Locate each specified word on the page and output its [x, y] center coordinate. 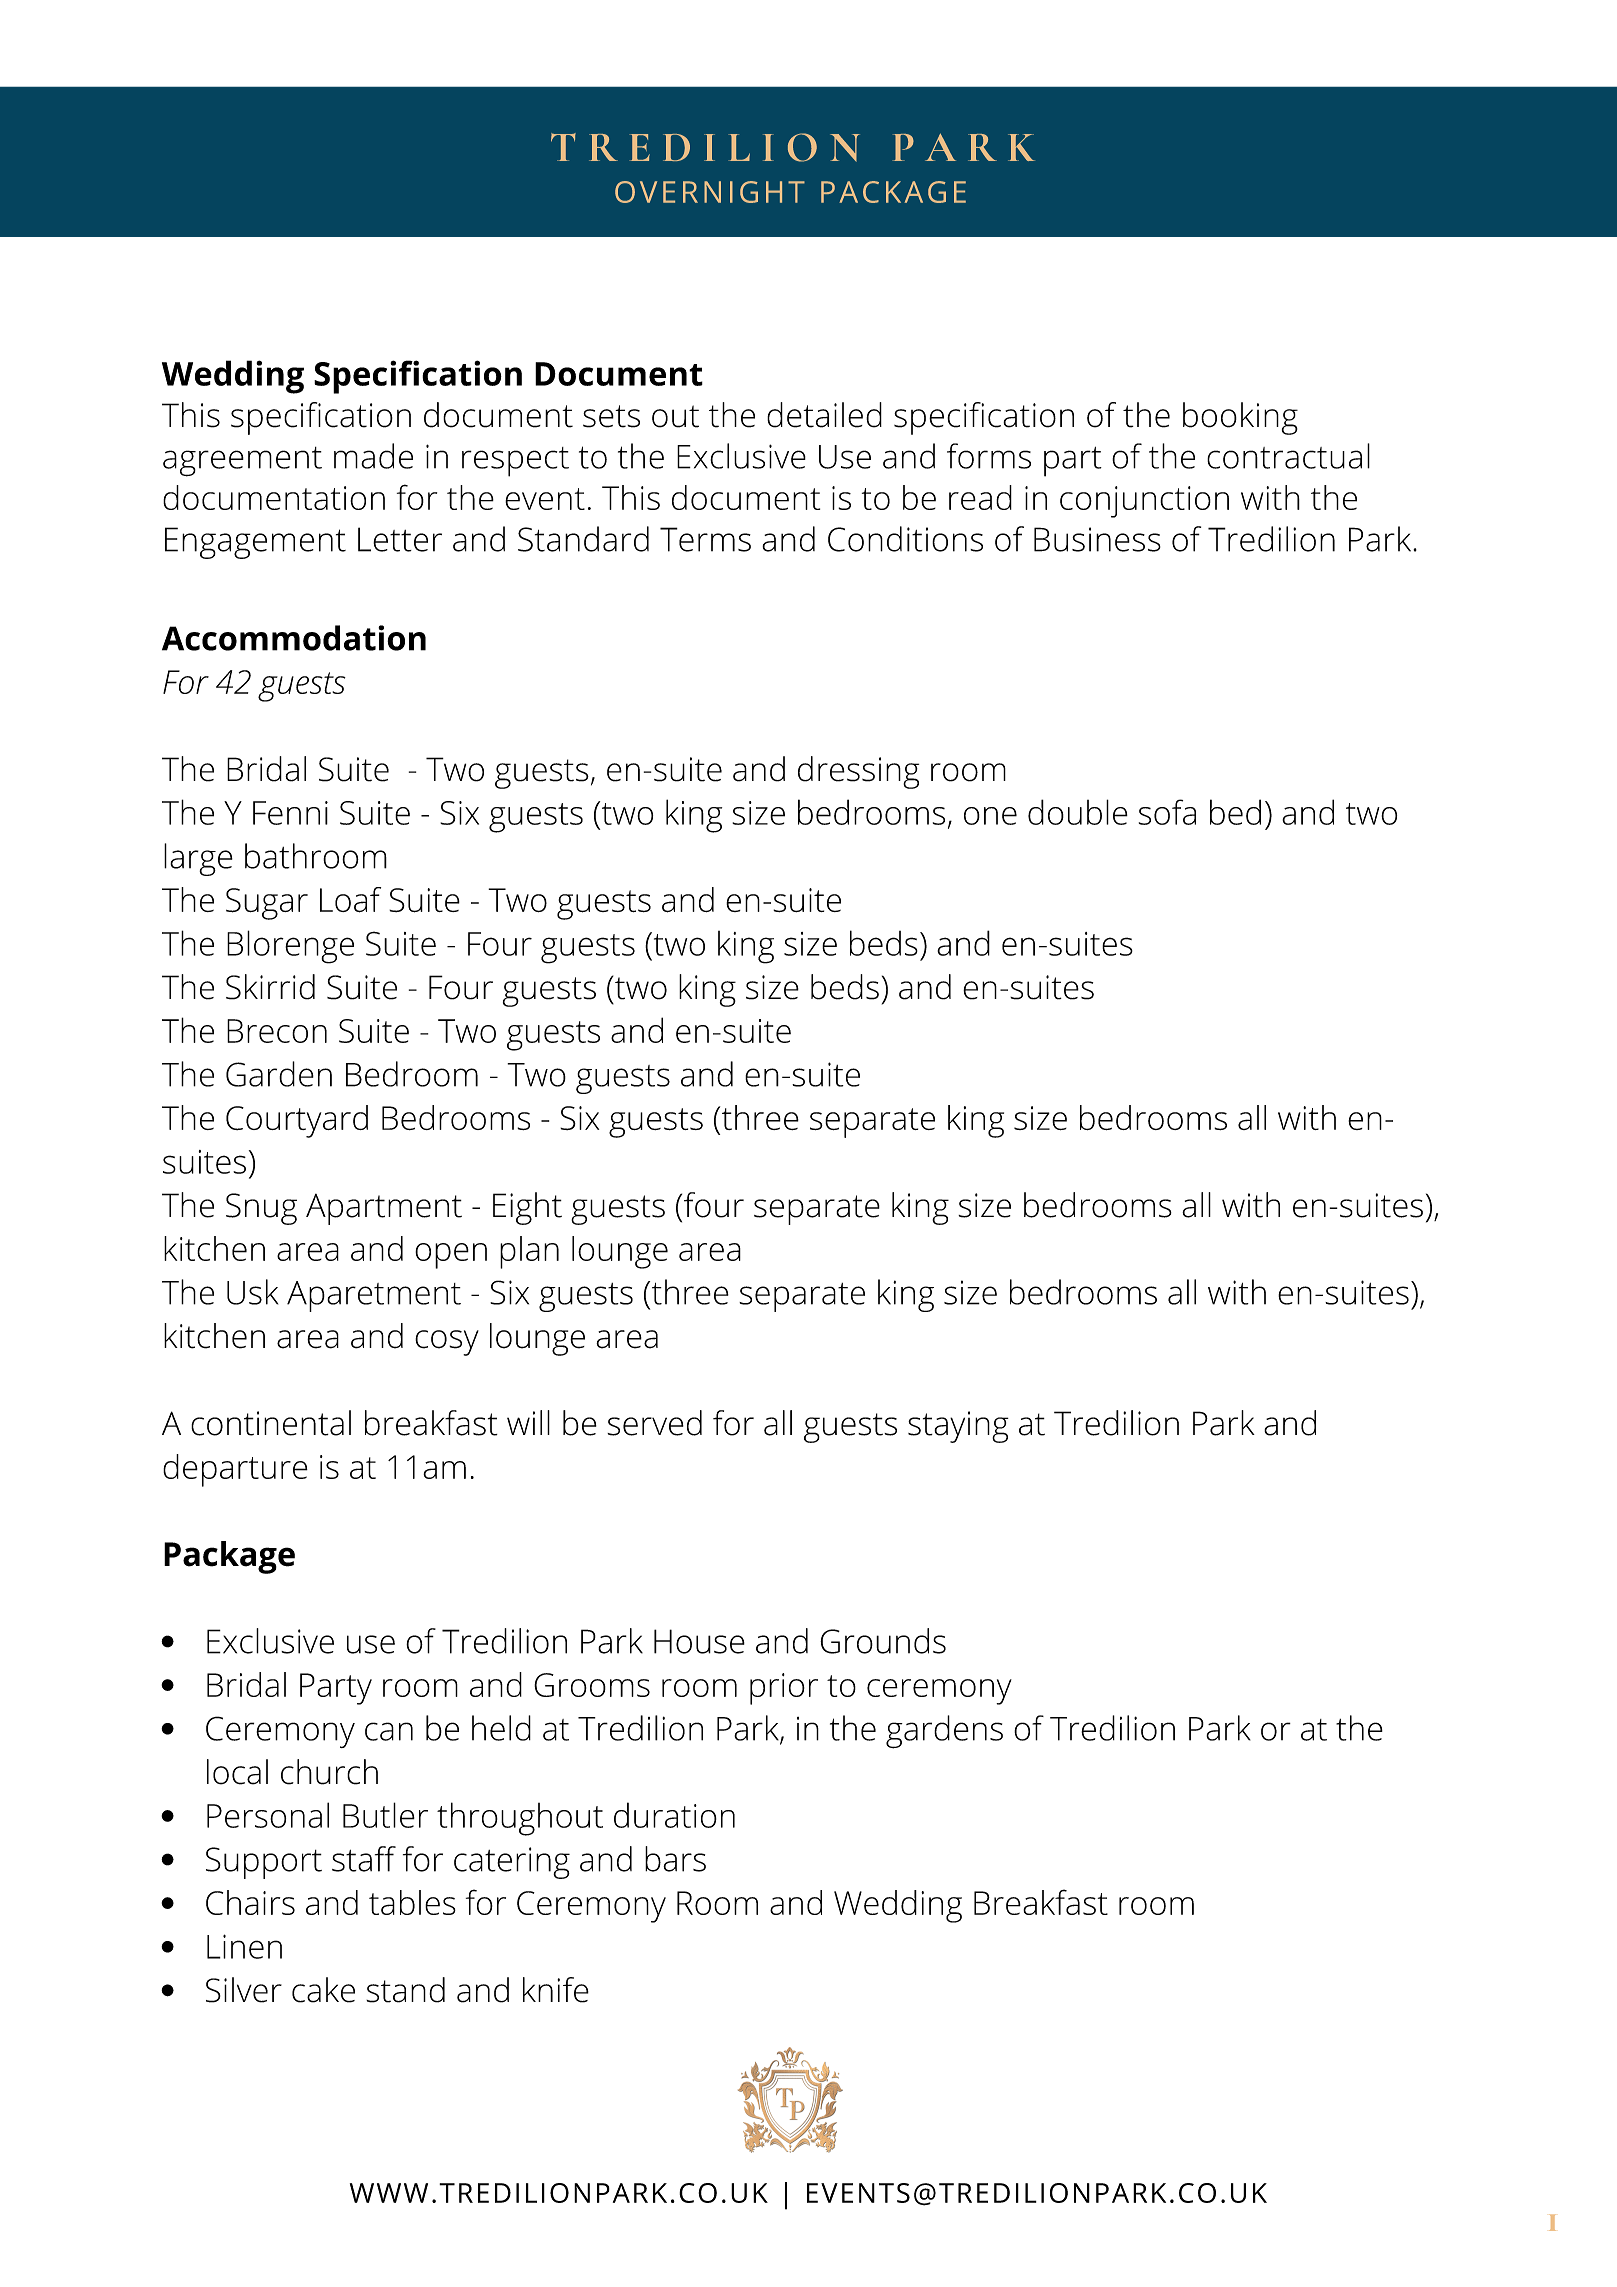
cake [323, 1990]
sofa [1167, 812]
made [373, 456]
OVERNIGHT [710, 192]
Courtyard [297, 1121]
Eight [527, 1208]
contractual [1288, 456]
